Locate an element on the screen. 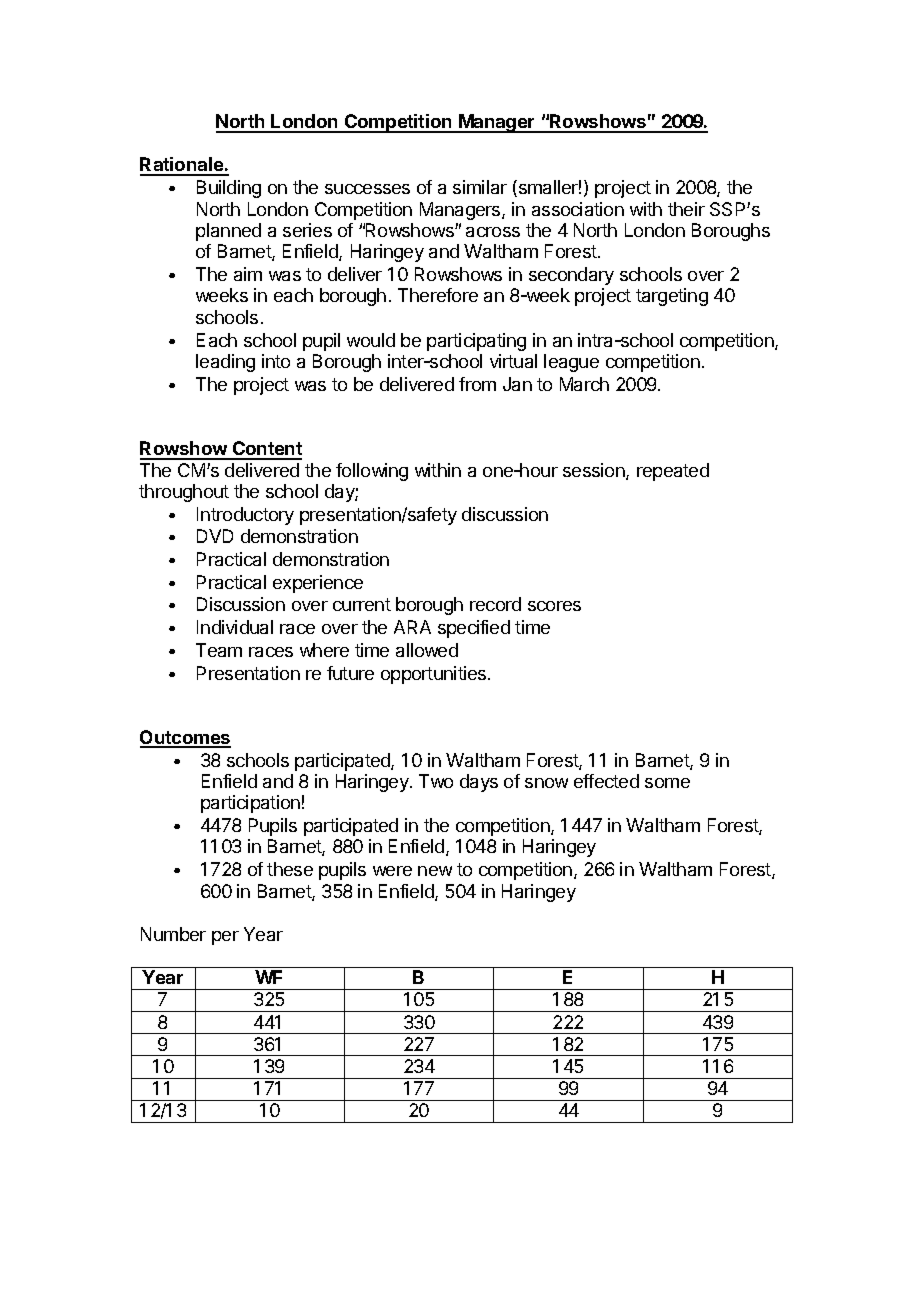 The image size is (924, 1308). new is located at coordinates (435, 871).
